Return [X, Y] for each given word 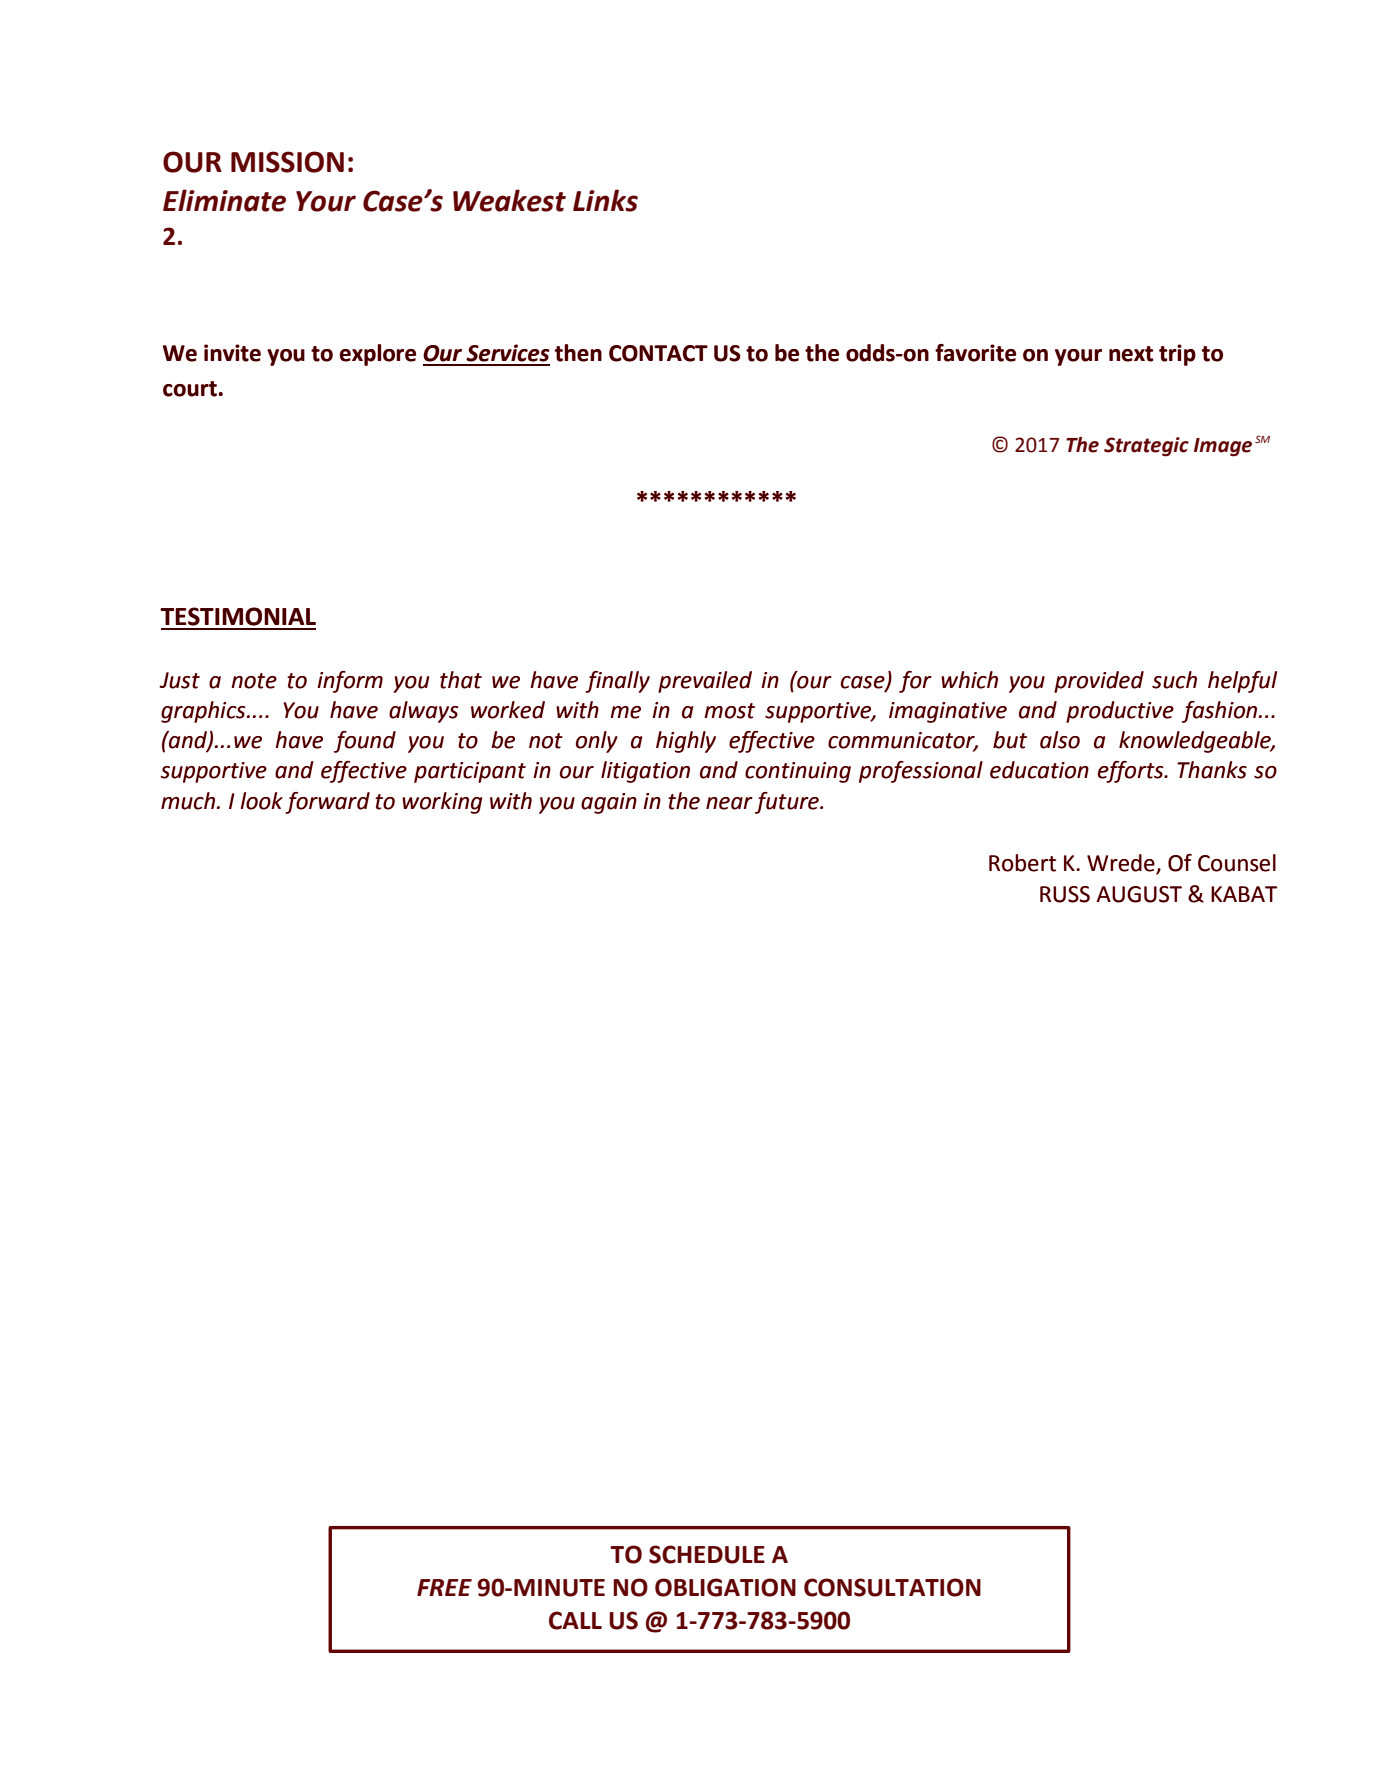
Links [605, 200]
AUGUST [1139, 894]
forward [327, 803]
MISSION [287, 162]
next [1131, 354]
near [729, 803]
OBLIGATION [725, 1587]
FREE [444, 1587]
